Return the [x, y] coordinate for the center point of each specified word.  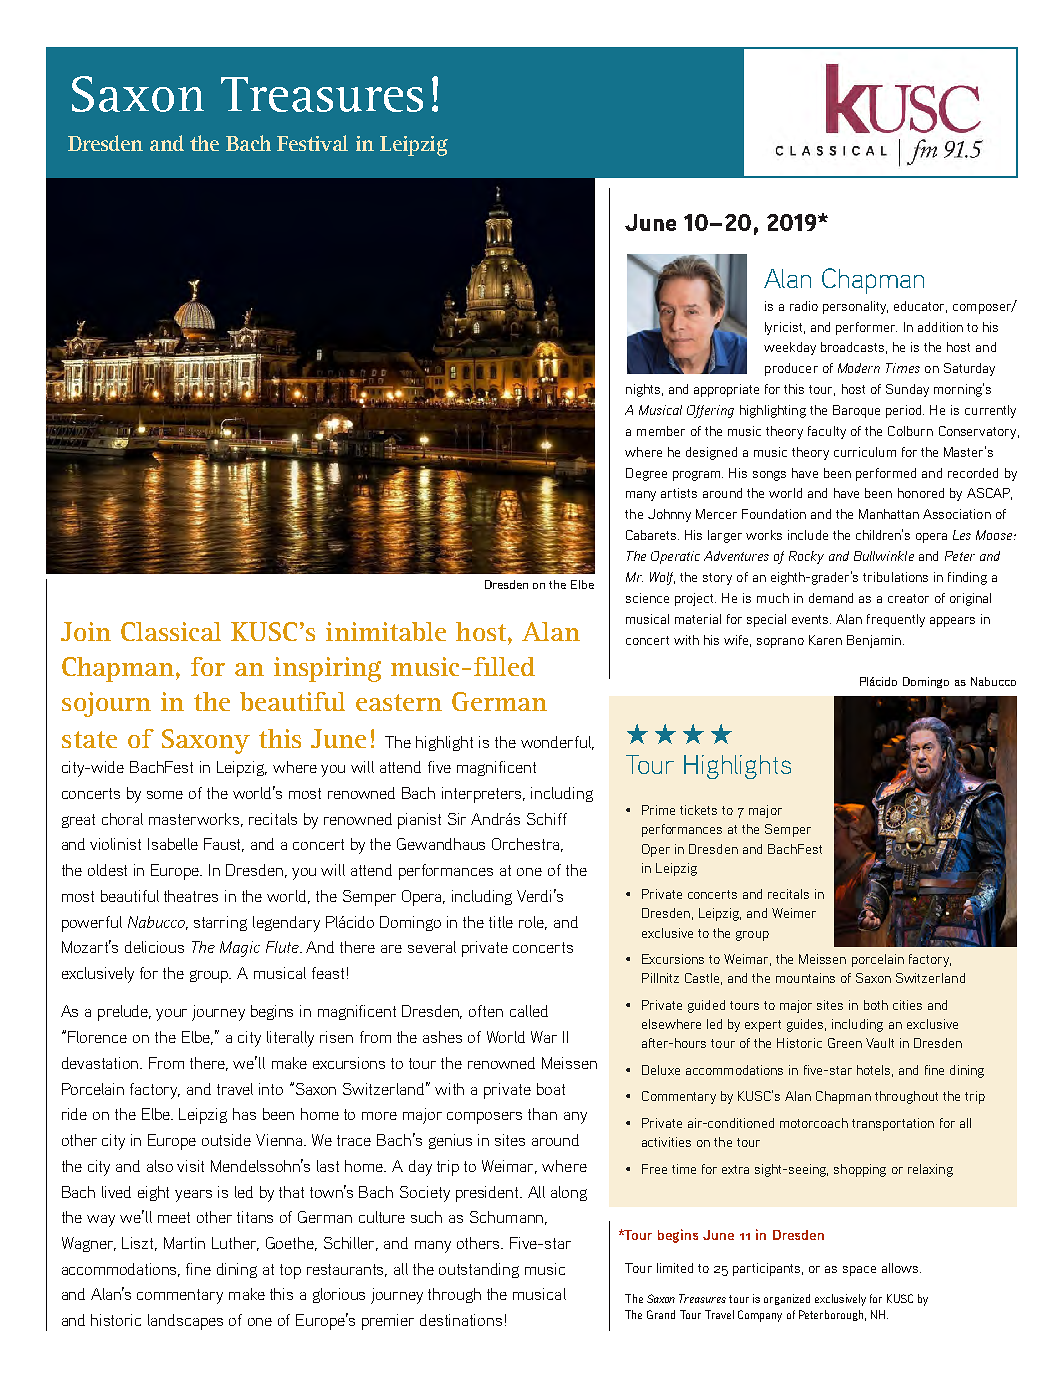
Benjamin [874, 641]
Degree [646, 474]
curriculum [865, 452]
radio [804, 306]
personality [855, 307]
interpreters [483, 795]
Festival [312, 143]
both [876, 1005]
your [171, 1015]
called [529, 1011]
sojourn [106, 704]
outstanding [479, 1270]
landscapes [185, 1322]
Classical [171, 631]
